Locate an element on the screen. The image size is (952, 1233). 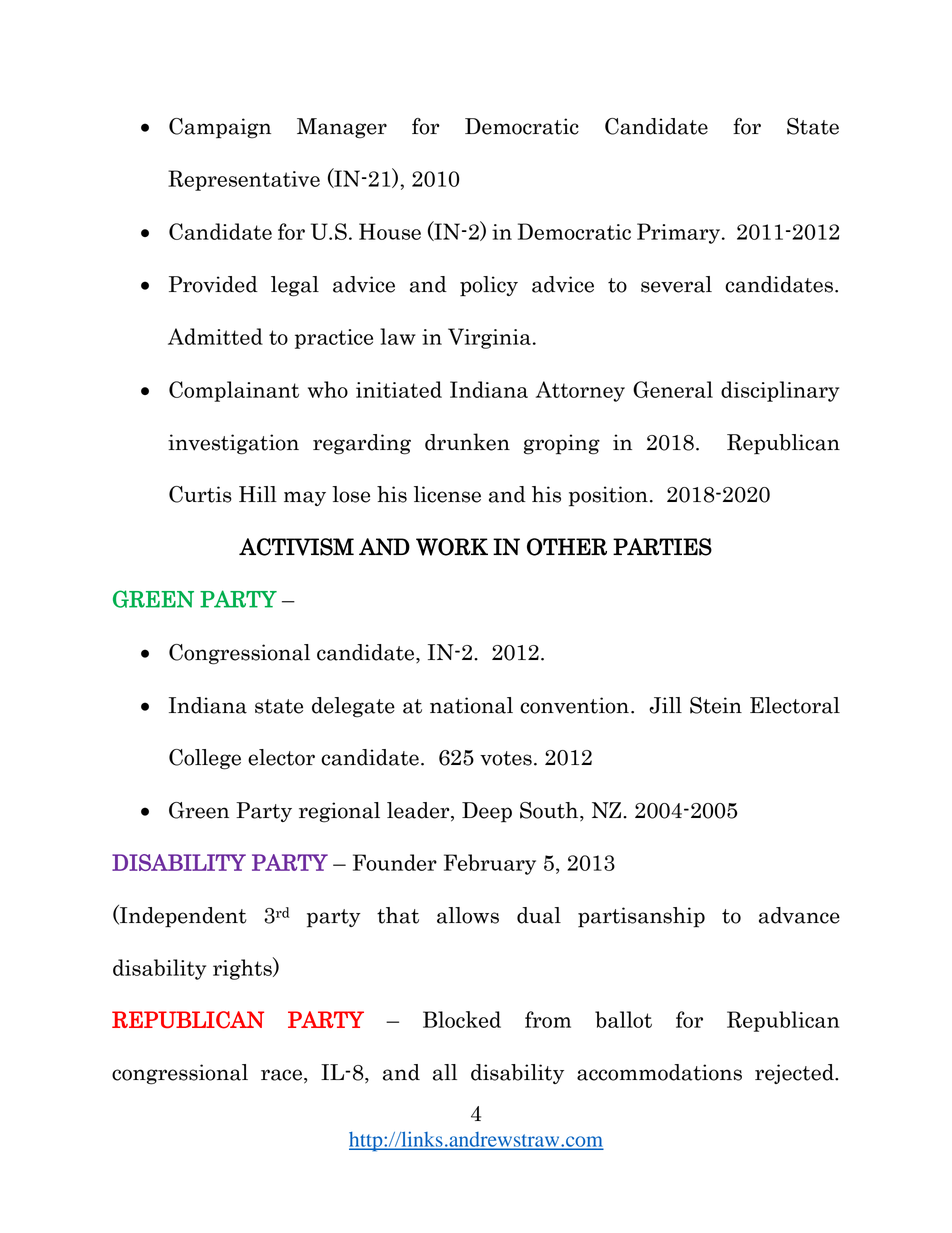
race is located at coordinates (281, 1075).
